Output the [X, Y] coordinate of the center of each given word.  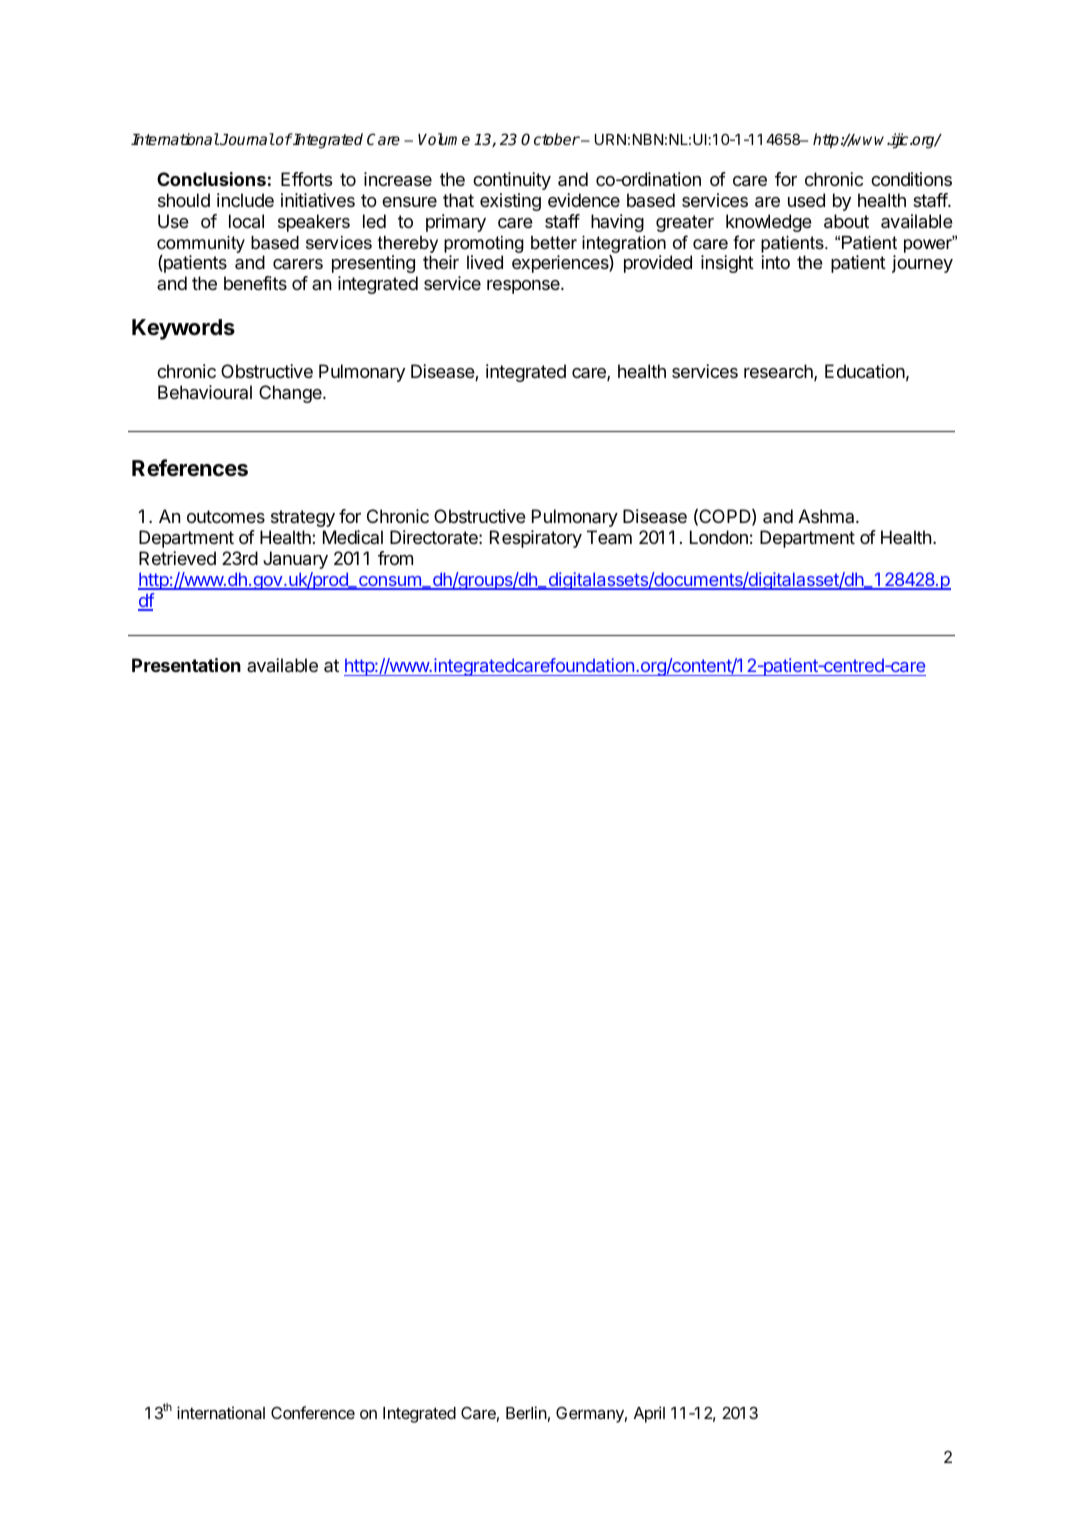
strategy [303, 518]
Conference [313, 1412]
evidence [584, 200]
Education [865, 371]
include [245, 200]
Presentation [186, 665]
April [649, 1414]
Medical [353, 537]
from [395, 558]
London [719, 537]
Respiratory [536, 539]
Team [609, 537]
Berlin [526, 1412]
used [806, 200]
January [295, 560]
